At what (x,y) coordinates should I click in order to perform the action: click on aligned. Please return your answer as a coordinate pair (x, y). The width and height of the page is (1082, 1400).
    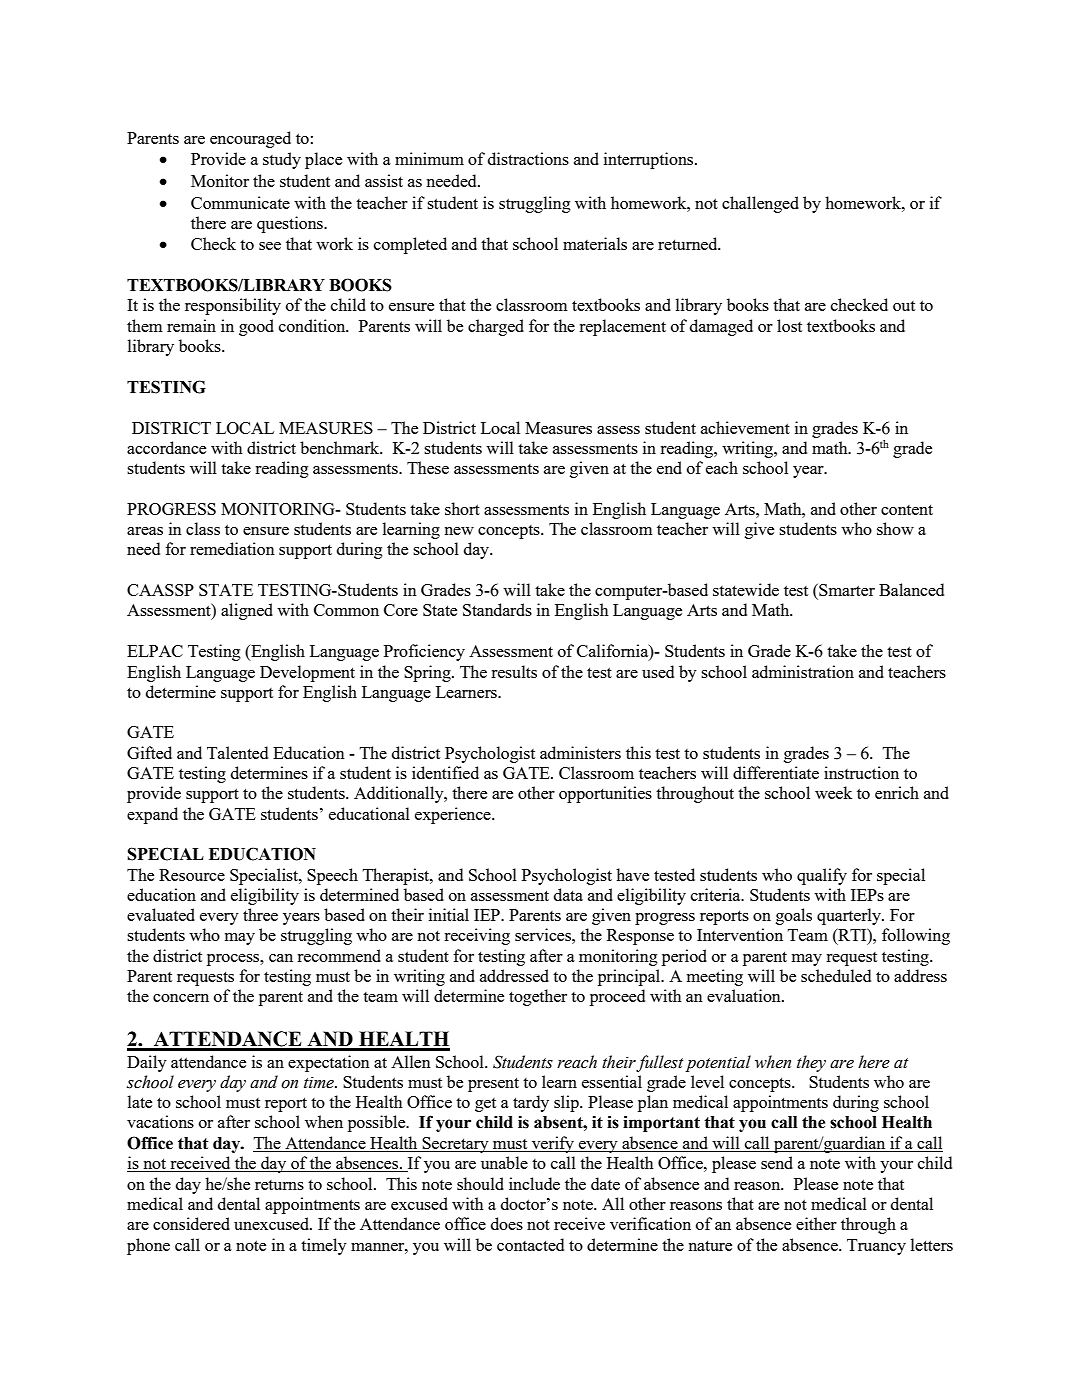
    Looking at the image, I should click on (247, 611).
